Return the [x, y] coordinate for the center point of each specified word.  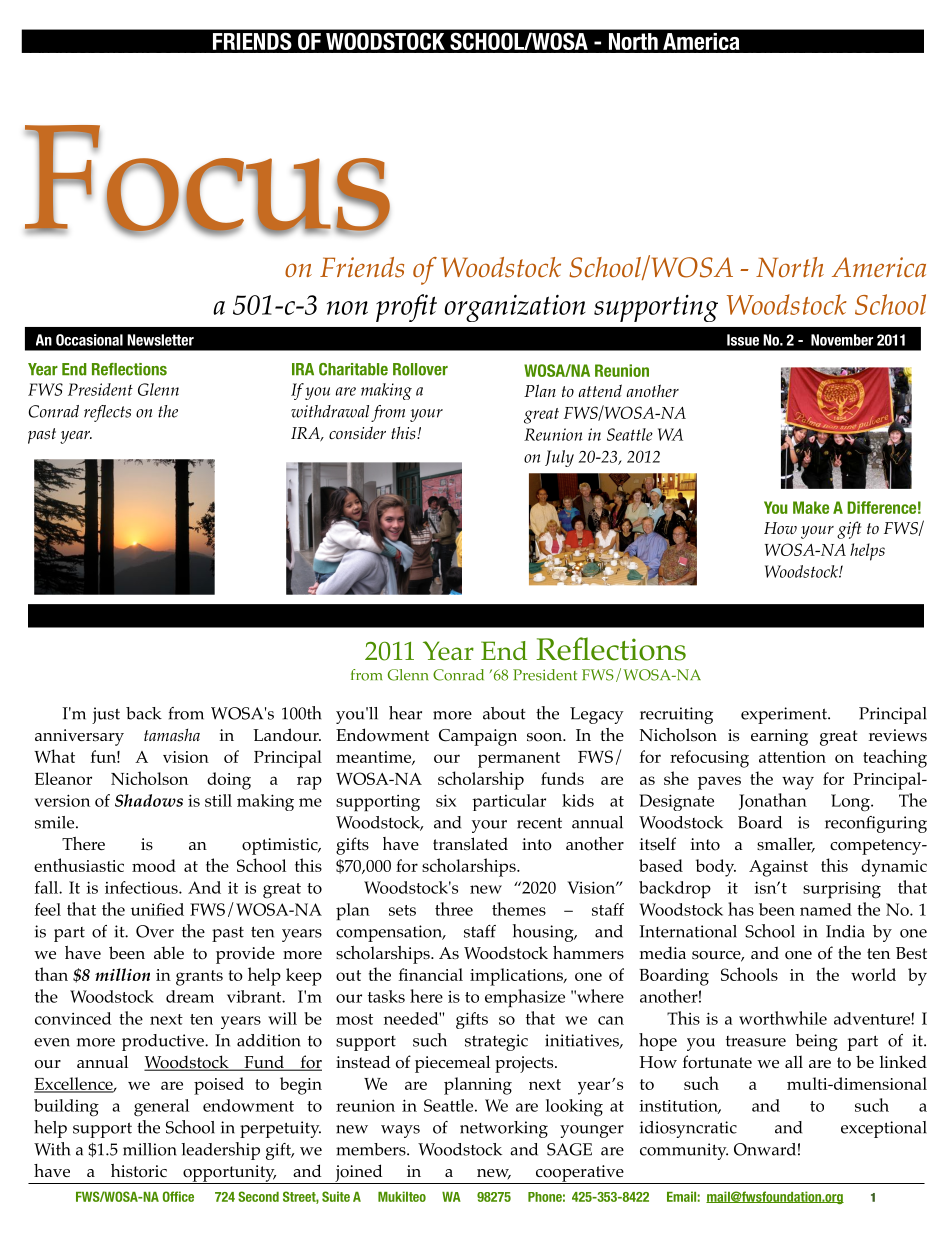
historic [139, 1171]
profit [406, 308]
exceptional [884, 1129]
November [842, 340]
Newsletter [160, 340]
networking [504, 1129]
